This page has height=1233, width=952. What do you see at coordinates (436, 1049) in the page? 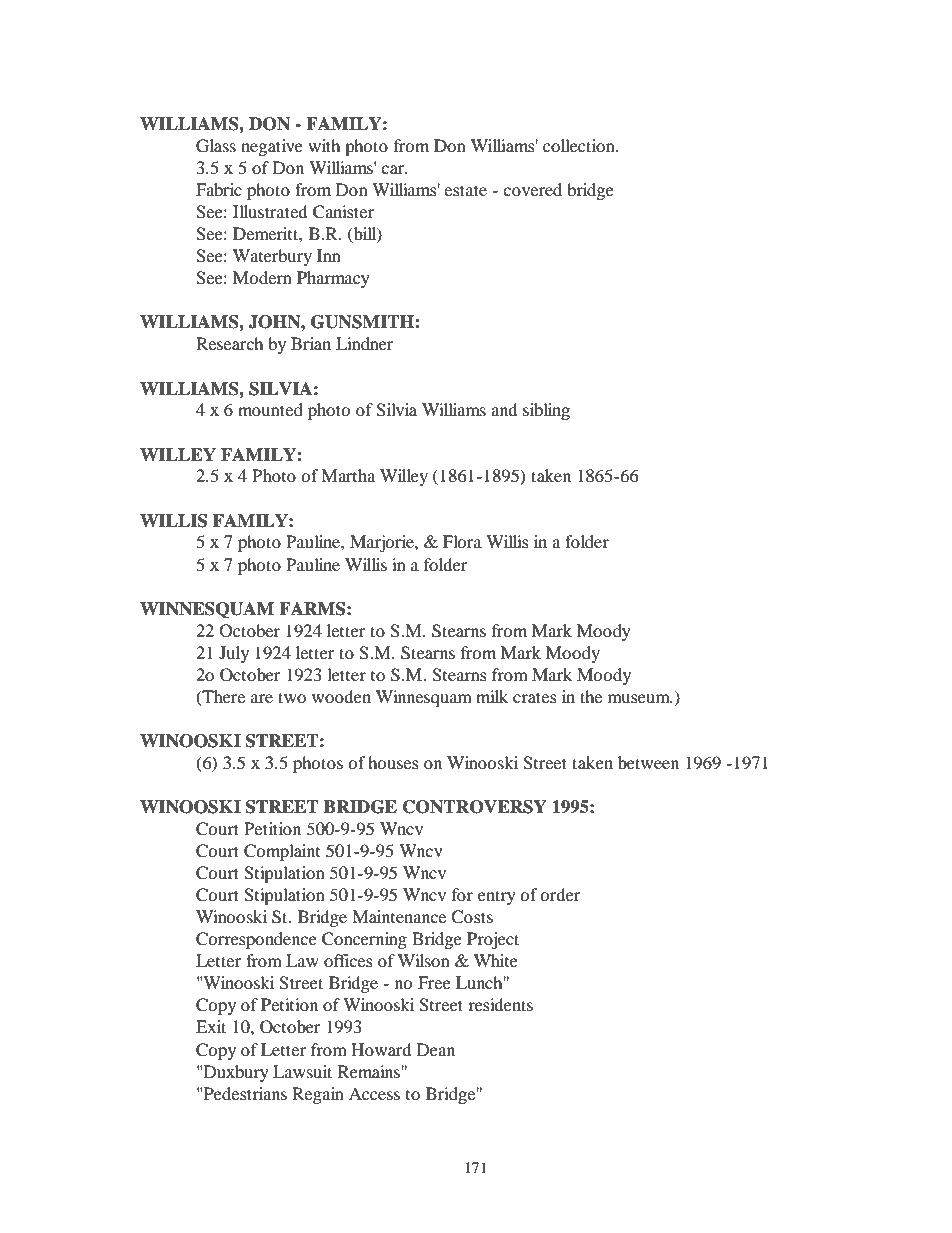
I see `Dean` at bounding box center [436, 1049].
